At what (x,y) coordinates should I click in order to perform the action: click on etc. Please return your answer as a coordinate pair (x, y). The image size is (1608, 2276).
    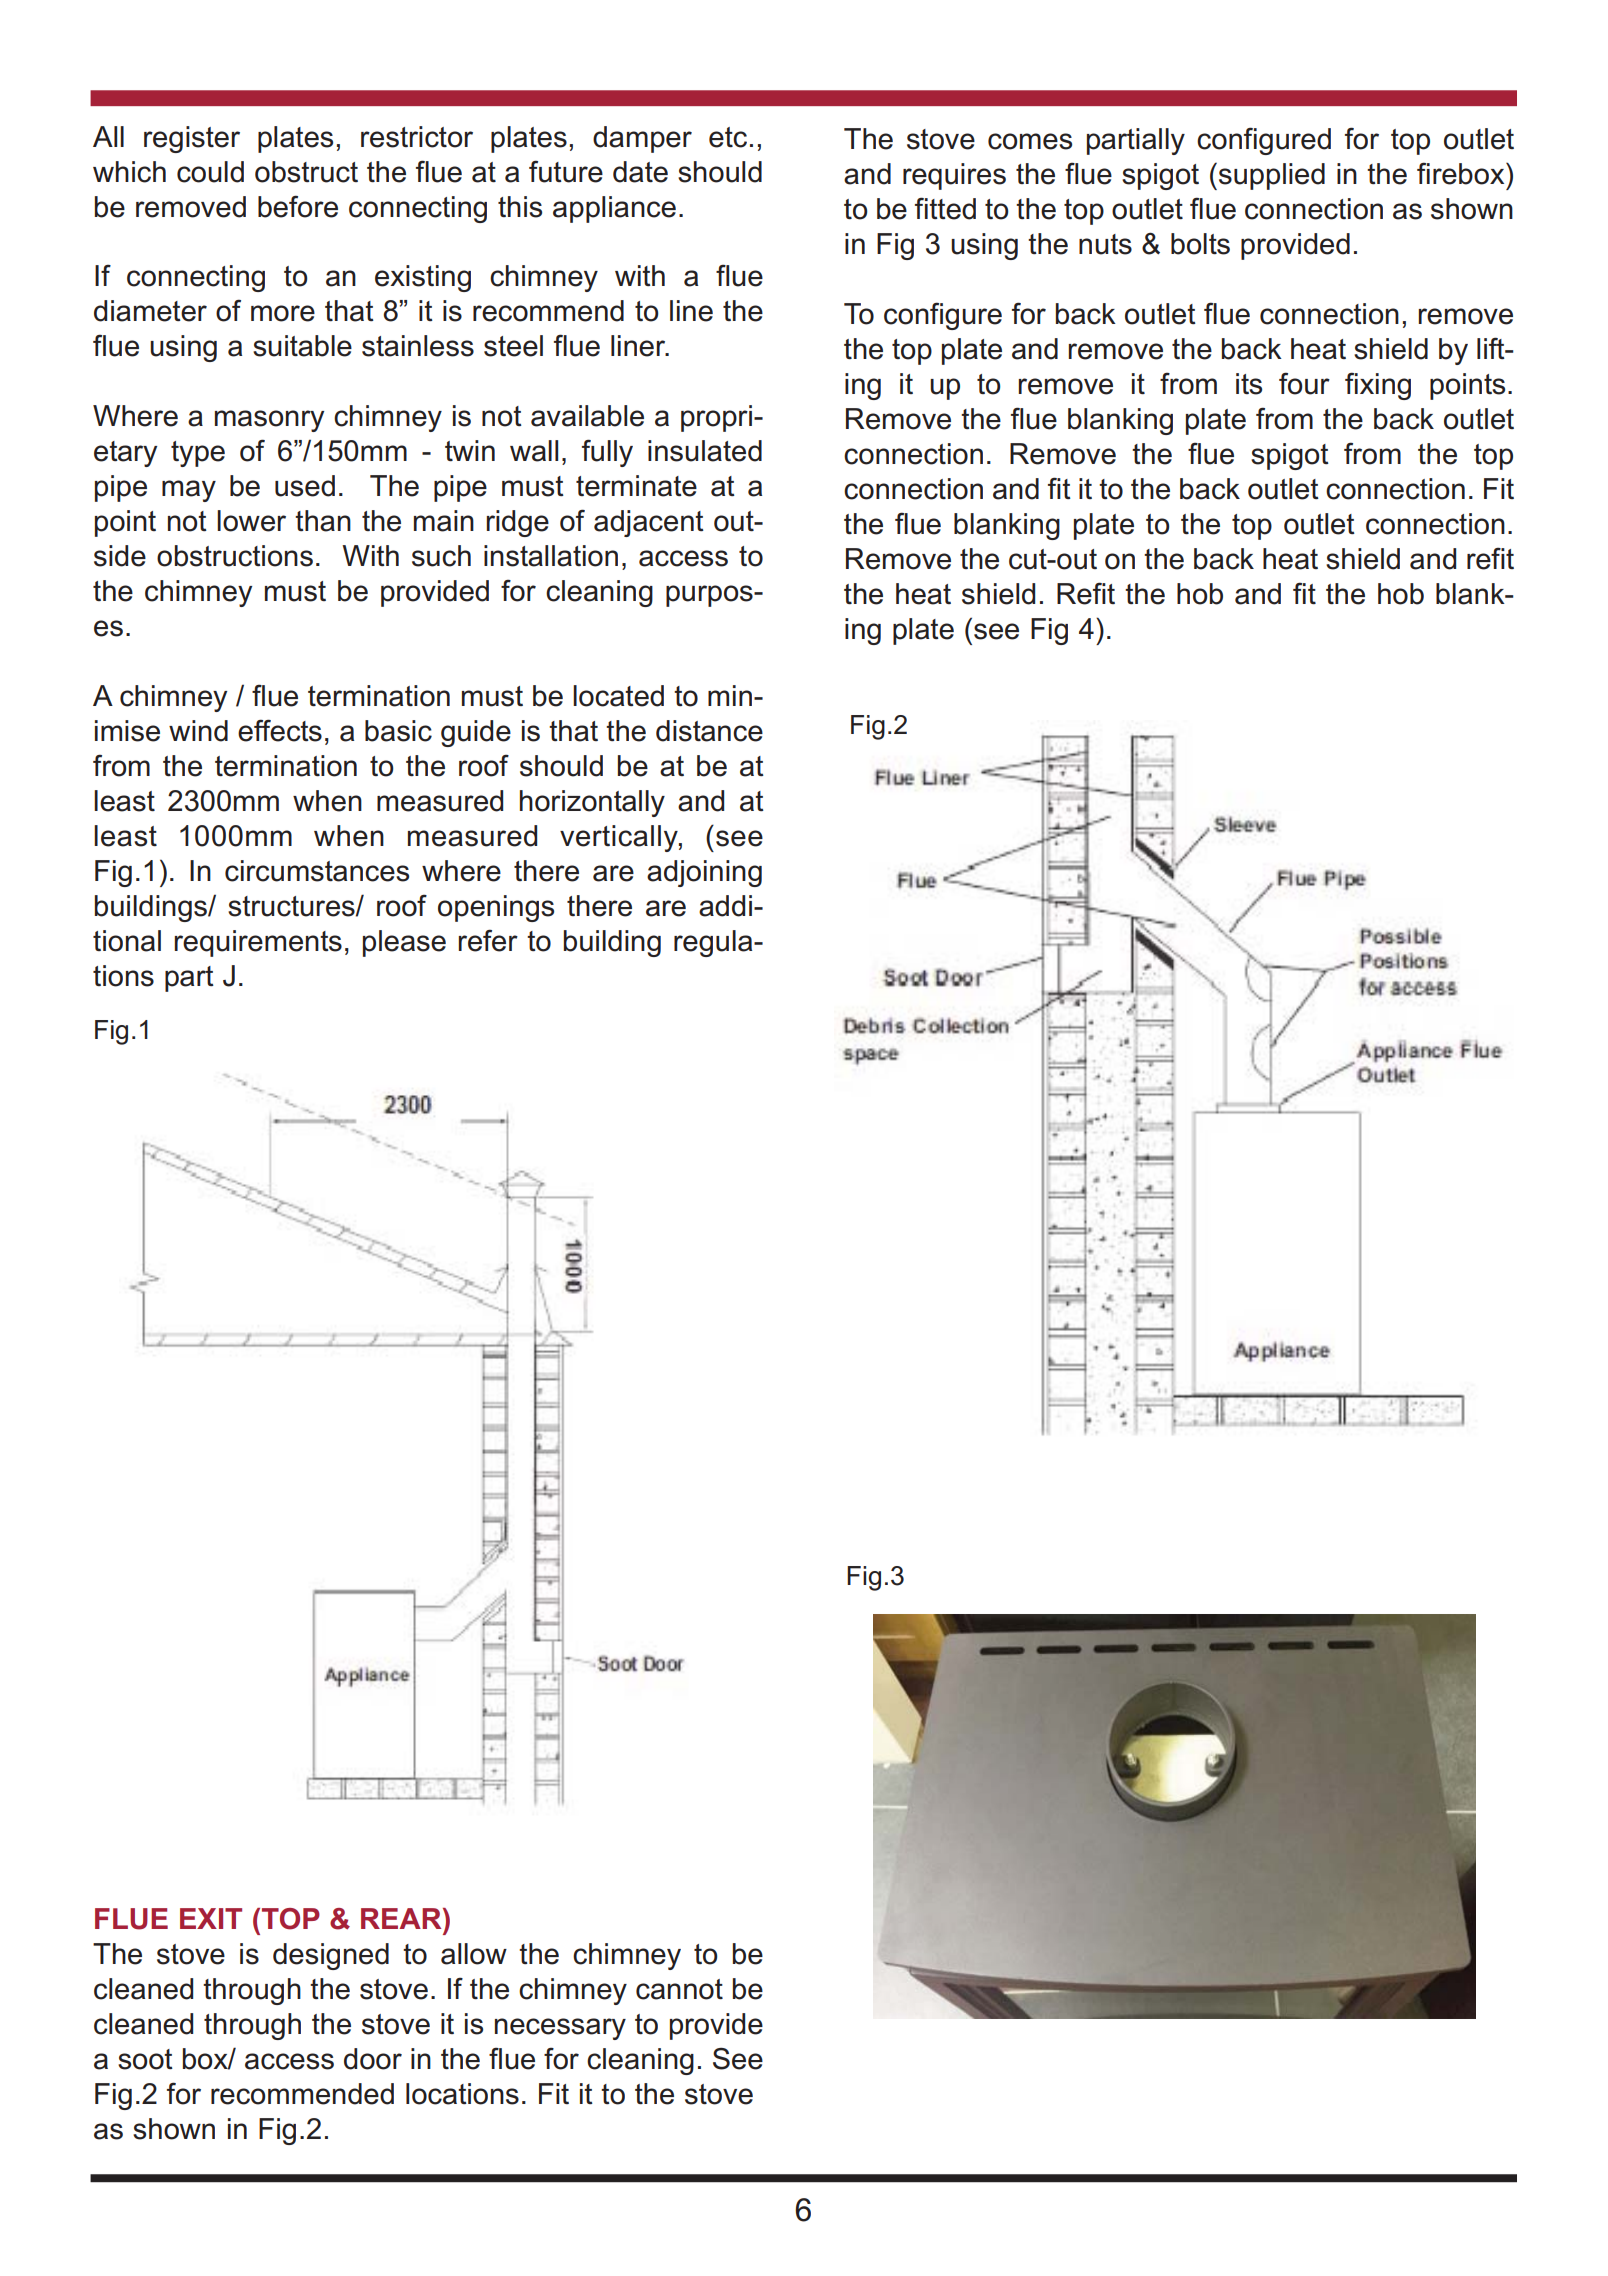
    Looking at the image, I should click on (728, 137).
